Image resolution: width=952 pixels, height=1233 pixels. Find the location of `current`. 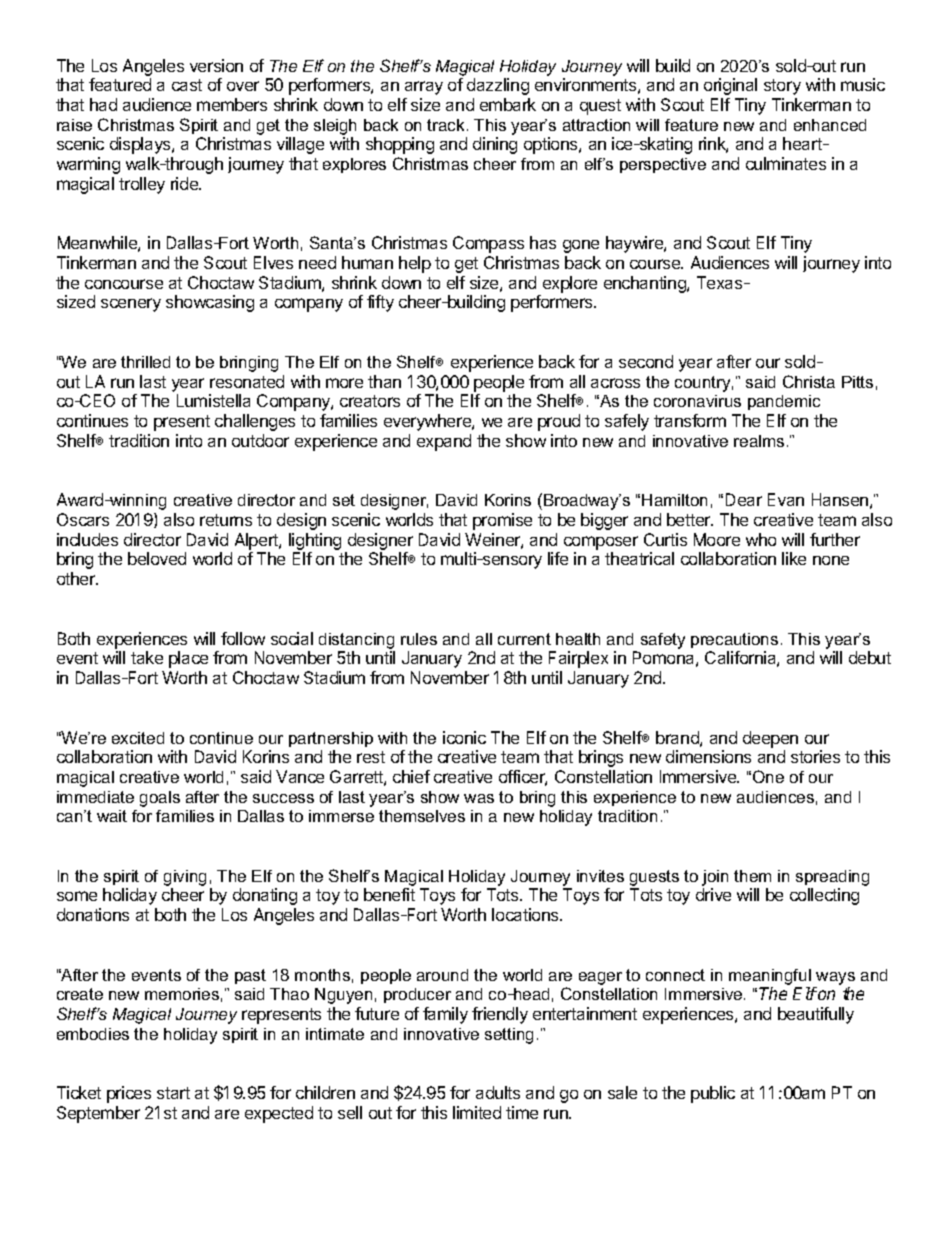

current is located at coordinates (524, 639).
